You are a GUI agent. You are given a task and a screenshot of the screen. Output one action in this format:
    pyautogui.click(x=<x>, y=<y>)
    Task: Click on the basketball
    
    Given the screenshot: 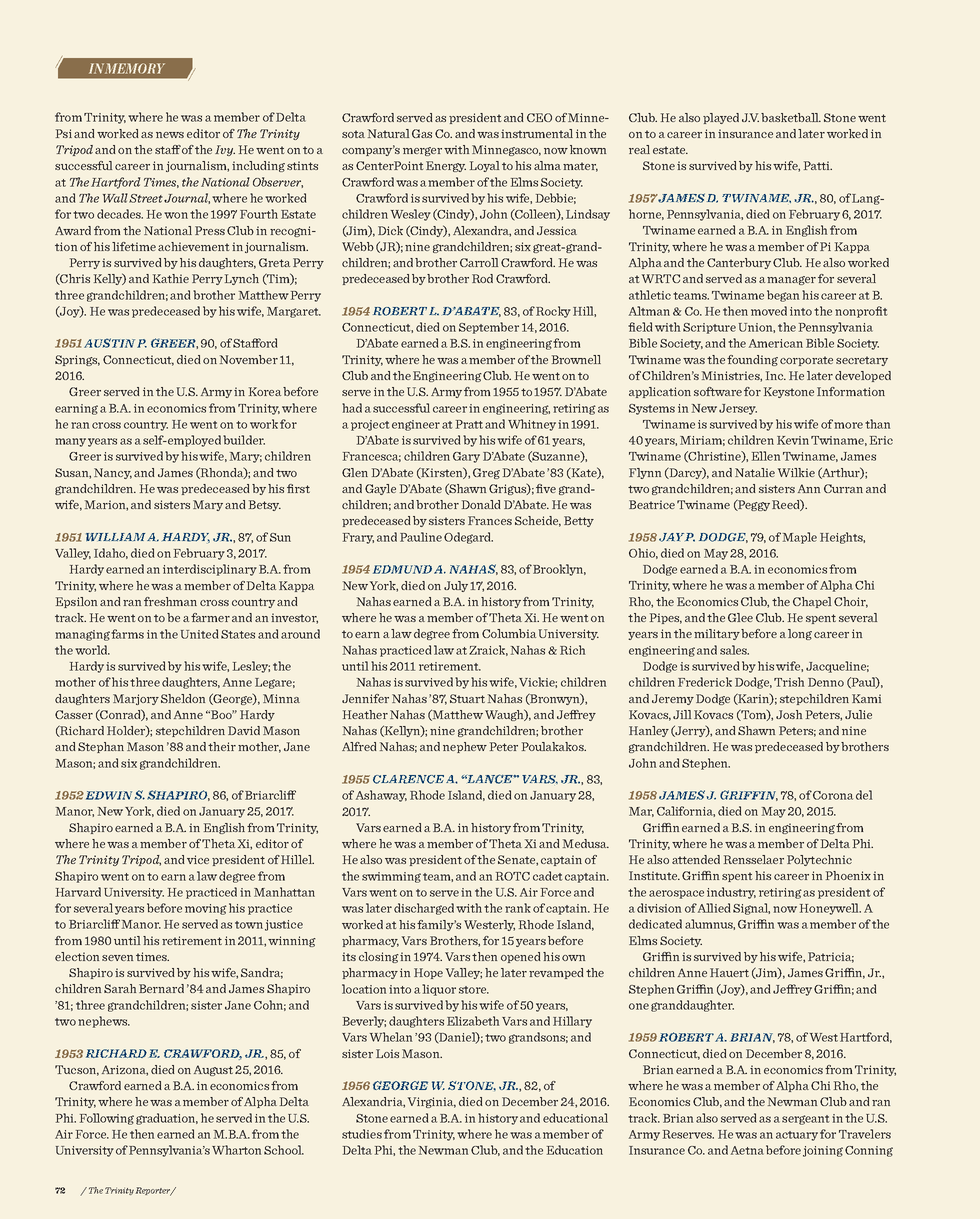 What is the action you would take?
    pyautogui.click(x=791, y=117)
